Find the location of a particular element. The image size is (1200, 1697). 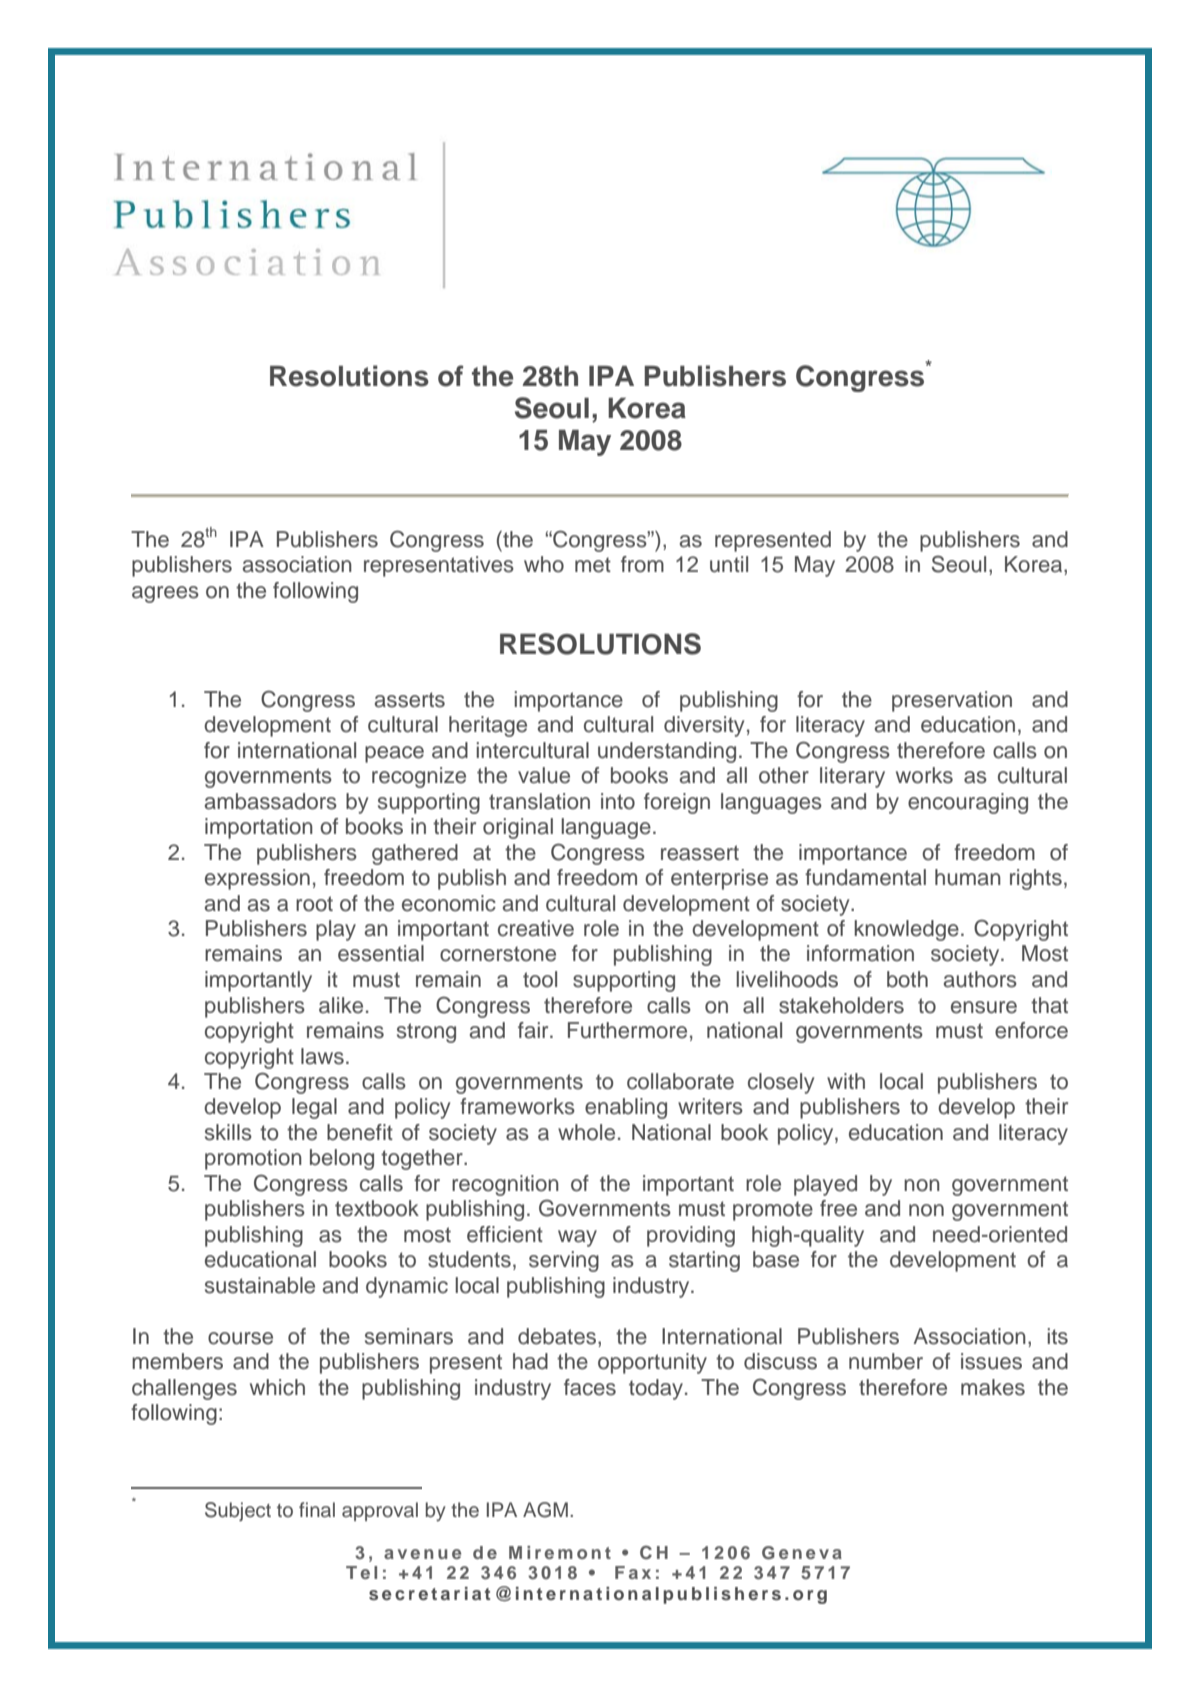

laws is located at coordinates (322, 1056).
